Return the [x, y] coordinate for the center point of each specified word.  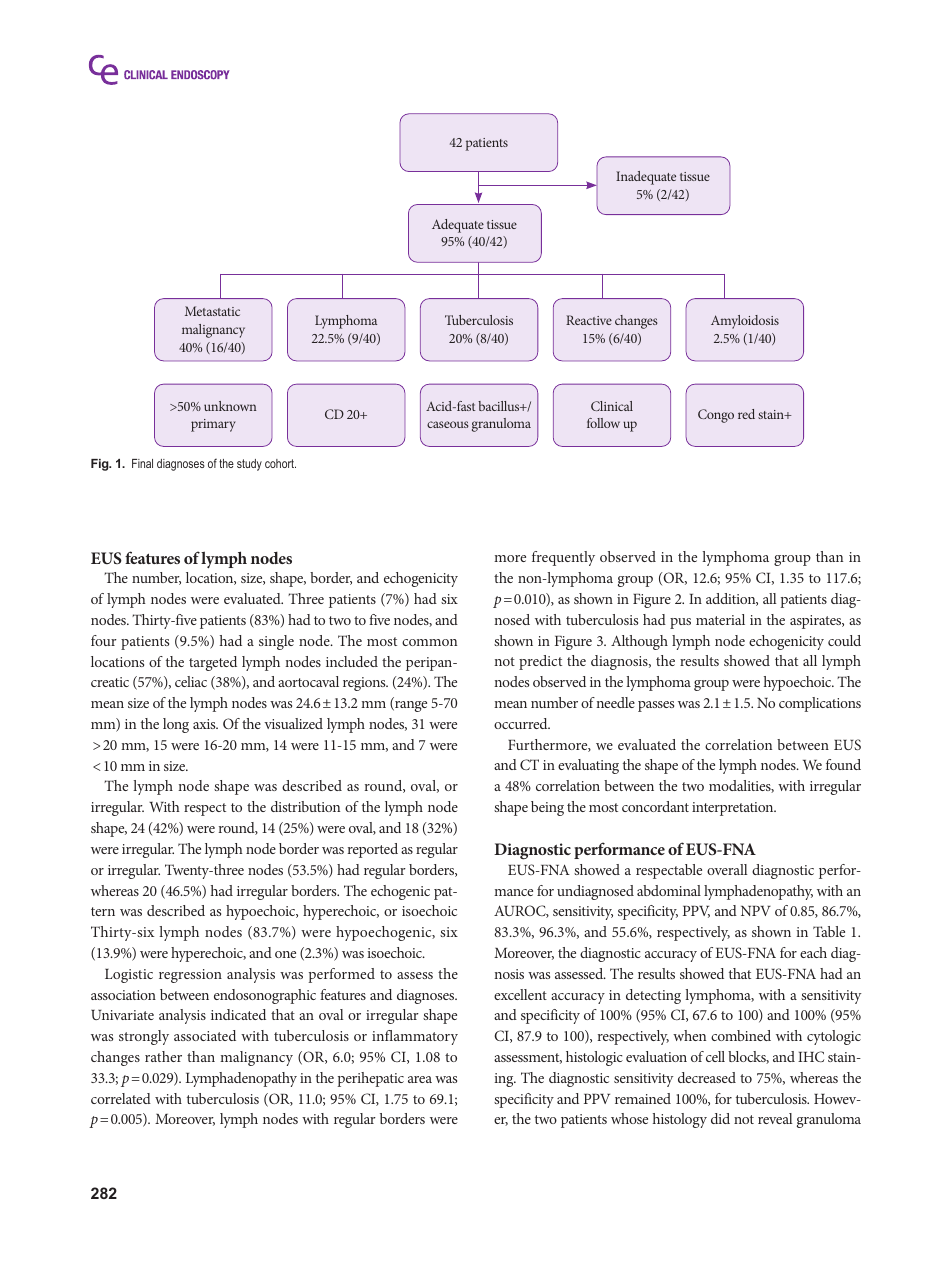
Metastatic [212, 311]
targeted [213, 663]
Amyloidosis [745, 322]
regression [190, 976]
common [429, 642]
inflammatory [415, 1037]
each [813, 952]
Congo [716, 416]
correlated [121, 1098]
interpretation [734, 809]
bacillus [500, 406]
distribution [305, 806]
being [547, 808]
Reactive [589, 320]
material [720, 619]
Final [142, 463]
